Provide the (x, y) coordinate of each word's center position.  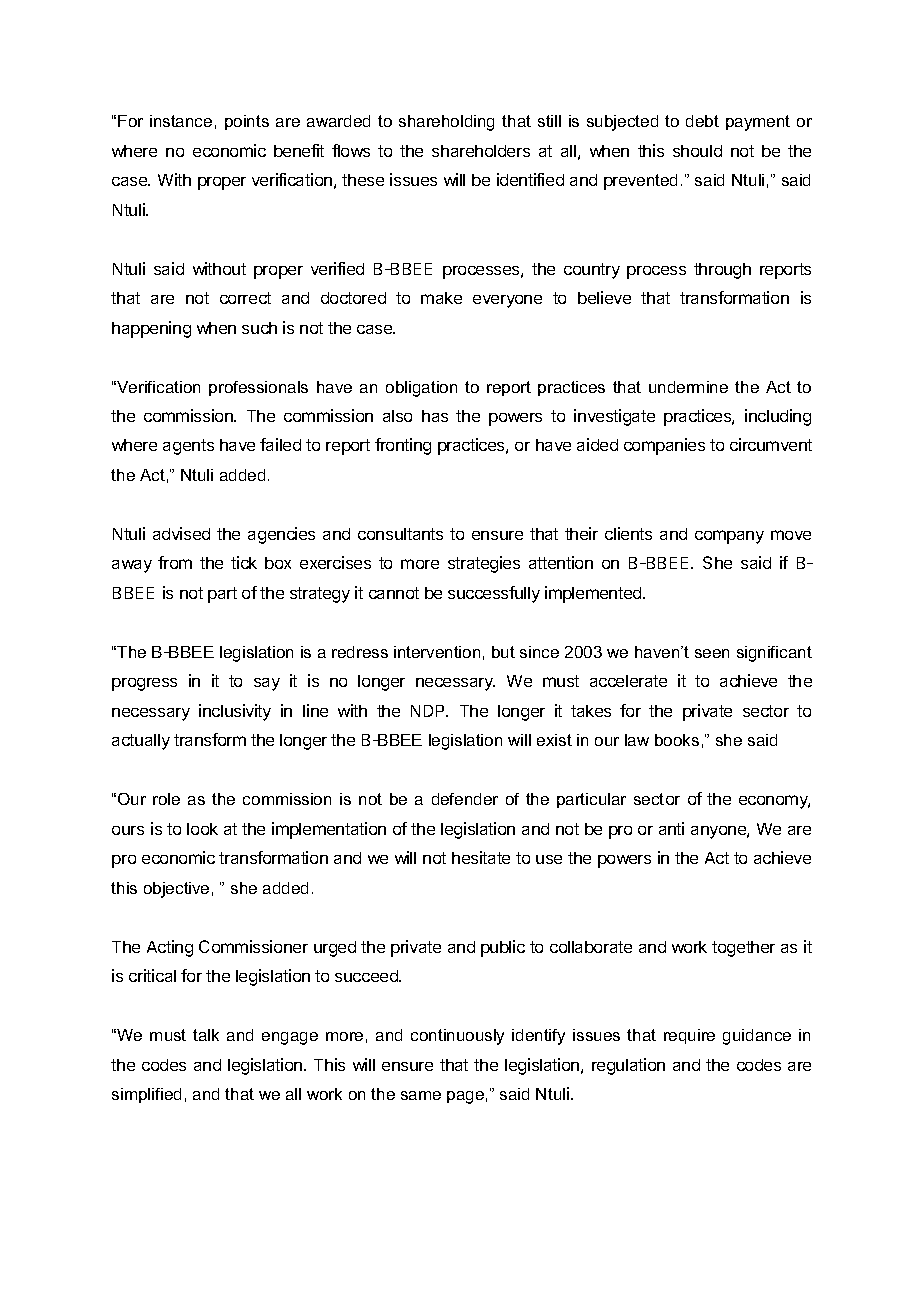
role (166, 799)
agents (188, 447)
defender (465, 799)
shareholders (481, 151)
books (677, 740)
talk (206, 1035)
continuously (457, 1037)
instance (181, 121)
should (697, 151)
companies (664, 446)
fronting (403, 446)
